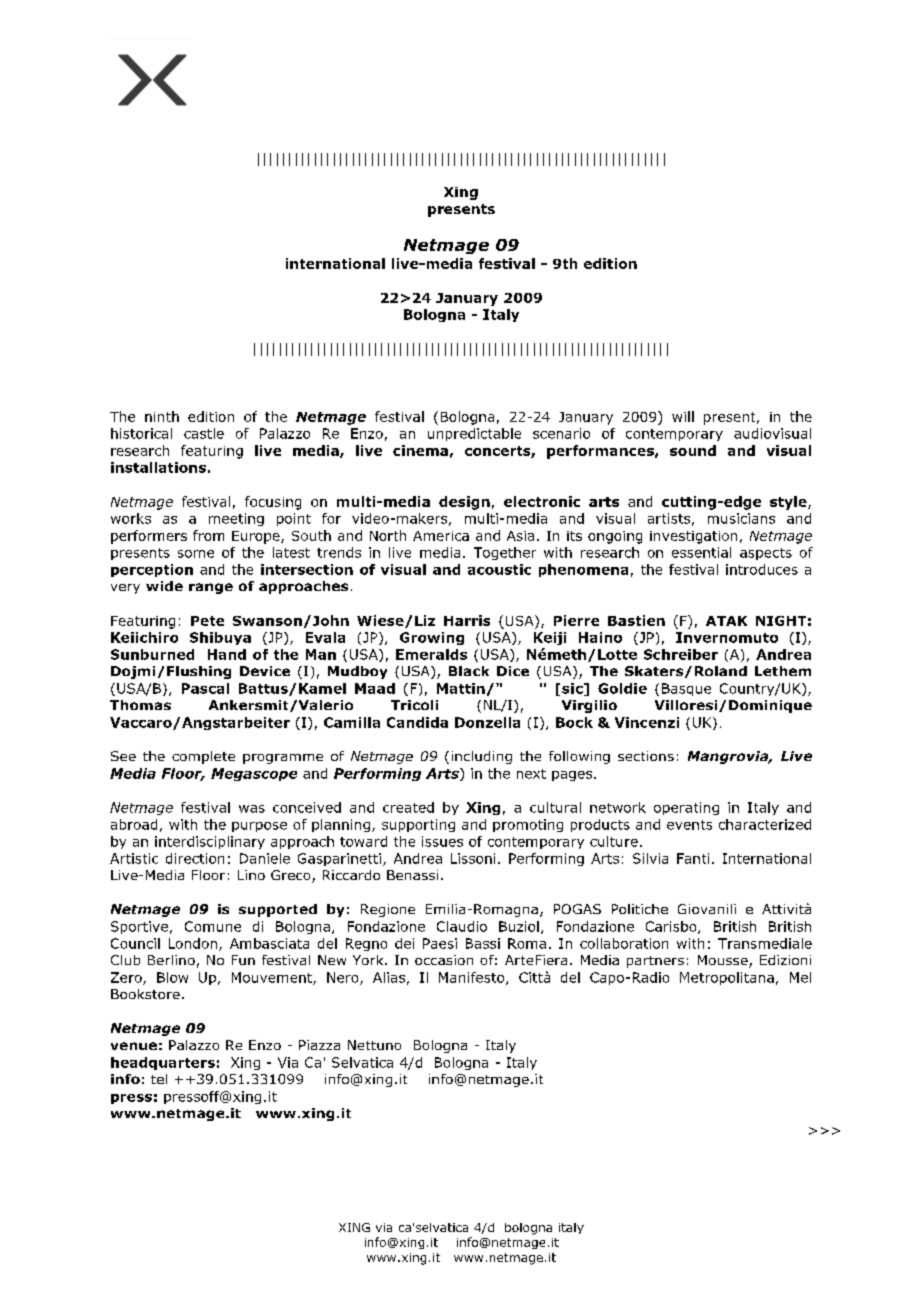  What do you see at coordinates (163, 1063) in the screenshot?
I see `headquarters` at bounding box center [163, 1063].
